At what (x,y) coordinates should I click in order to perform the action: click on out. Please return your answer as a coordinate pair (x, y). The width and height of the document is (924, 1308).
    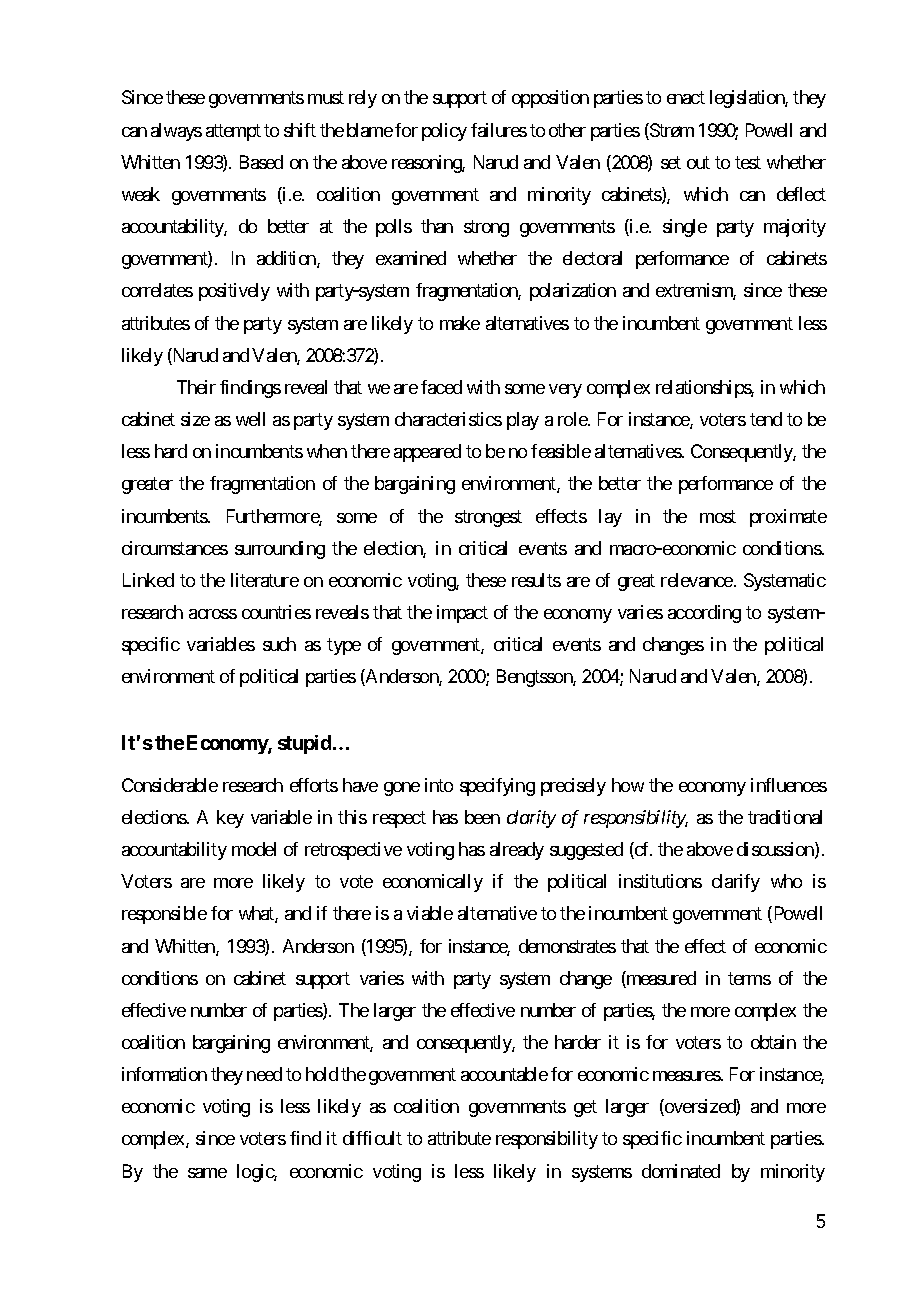
    Looking at the image, I should click on (698, 162).
